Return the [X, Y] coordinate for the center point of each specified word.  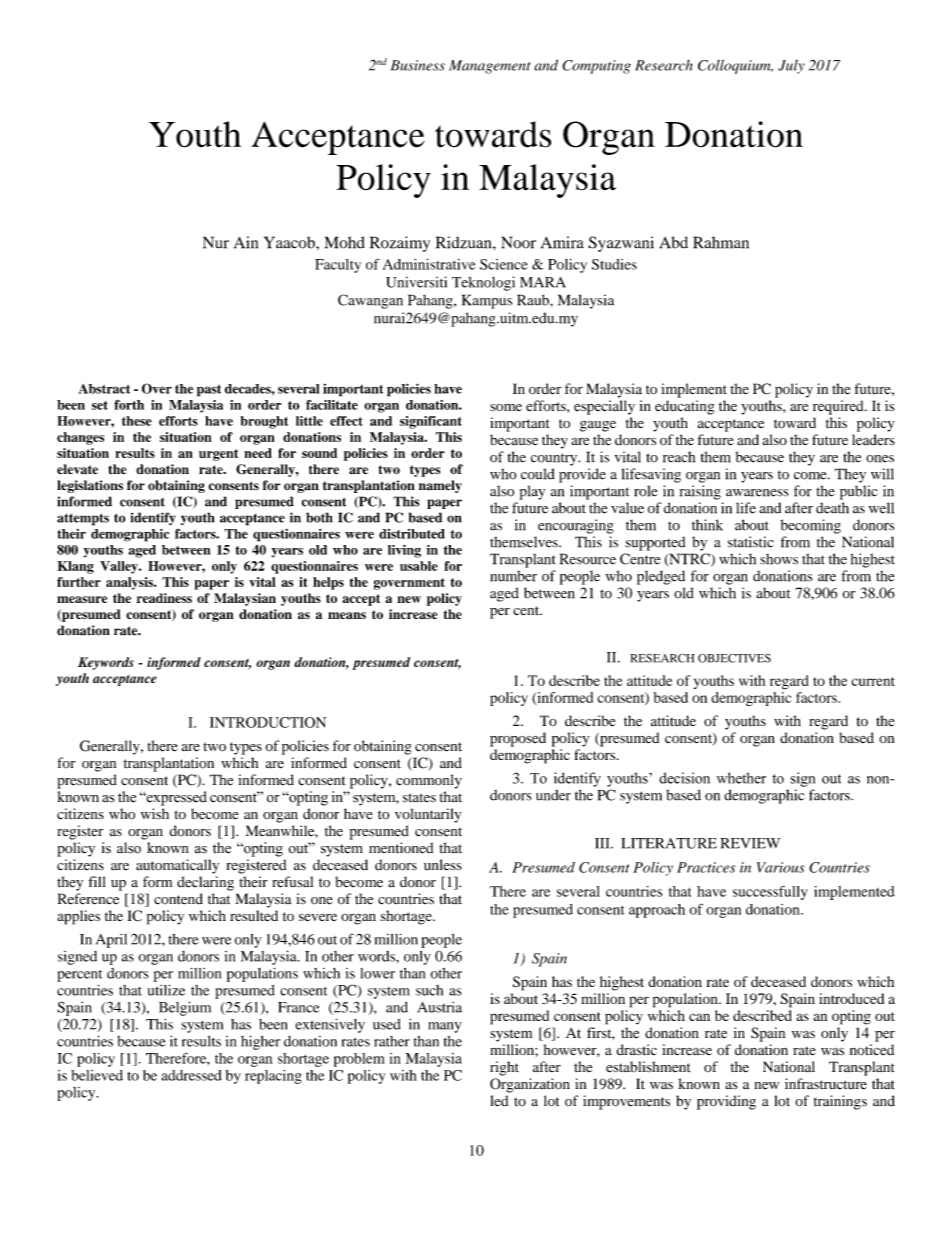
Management [489, 67]
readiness [164, 598]
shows [779, 559]
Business [418, 65]
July [791, 67]
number [513, 576]
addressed [192, 1075]
